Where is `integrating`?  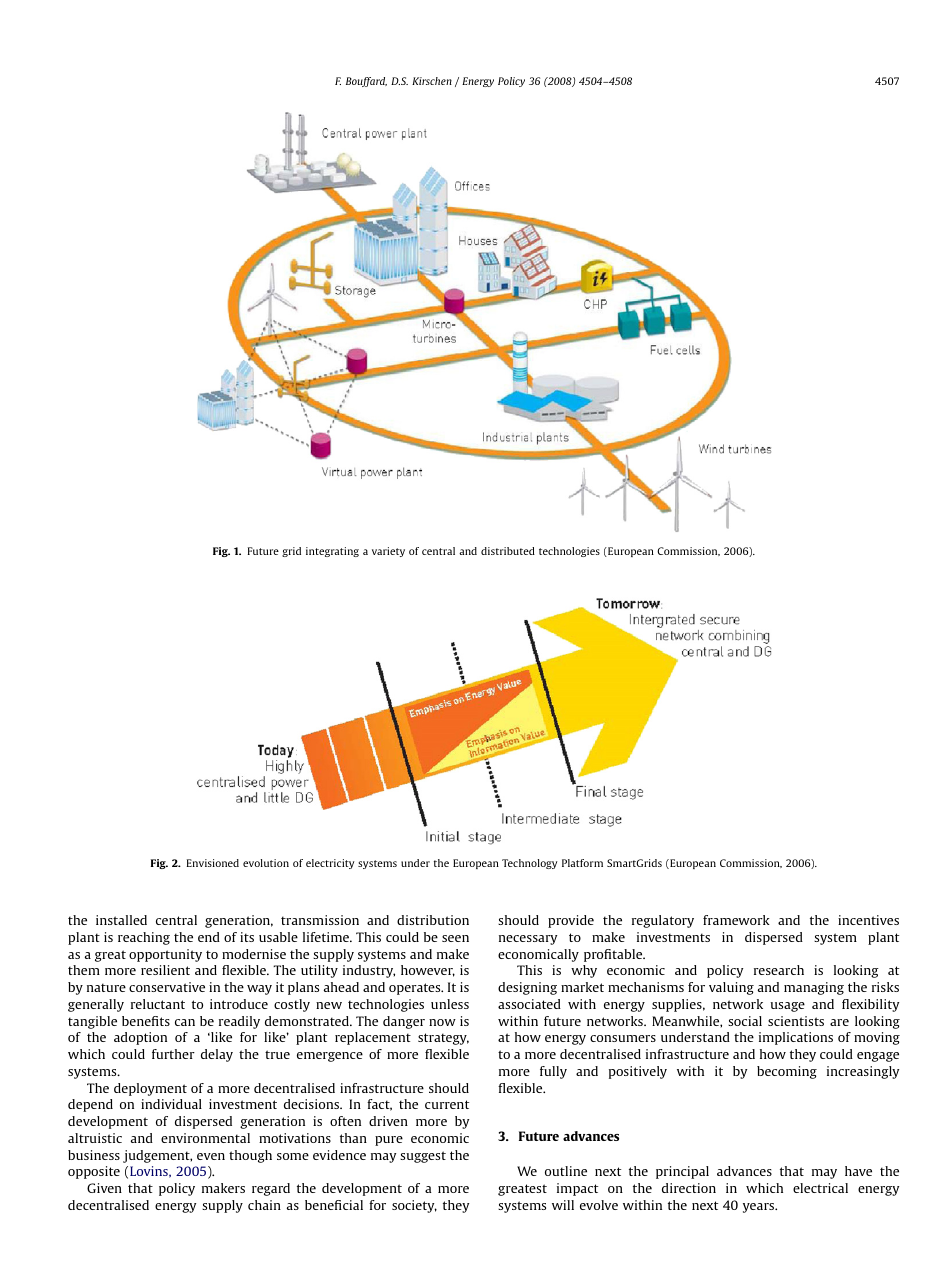
integrating is located at coordinates (332, 552).
